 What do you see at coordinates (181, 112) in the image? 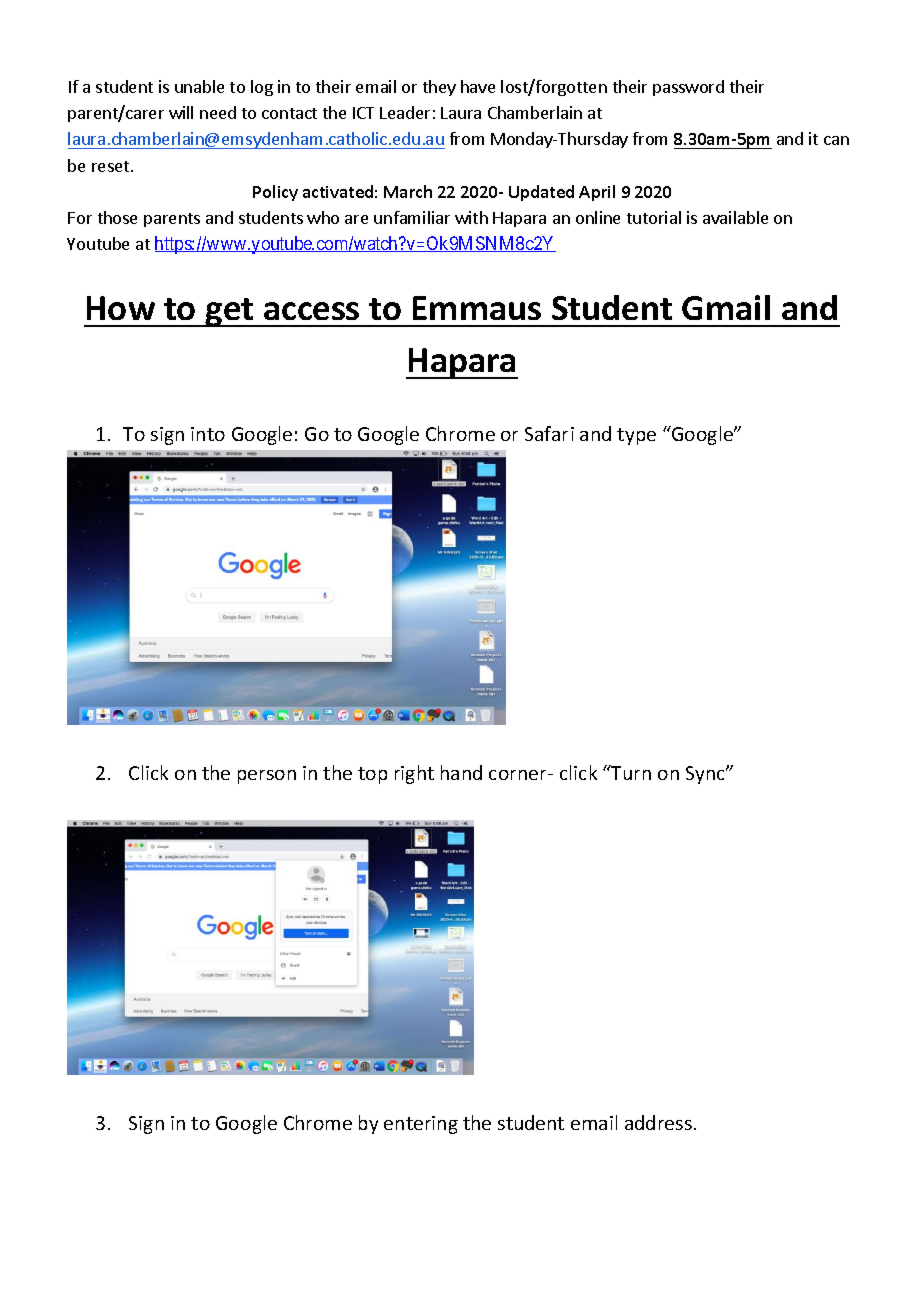
I see `will` at bounding box center [181, 112].
